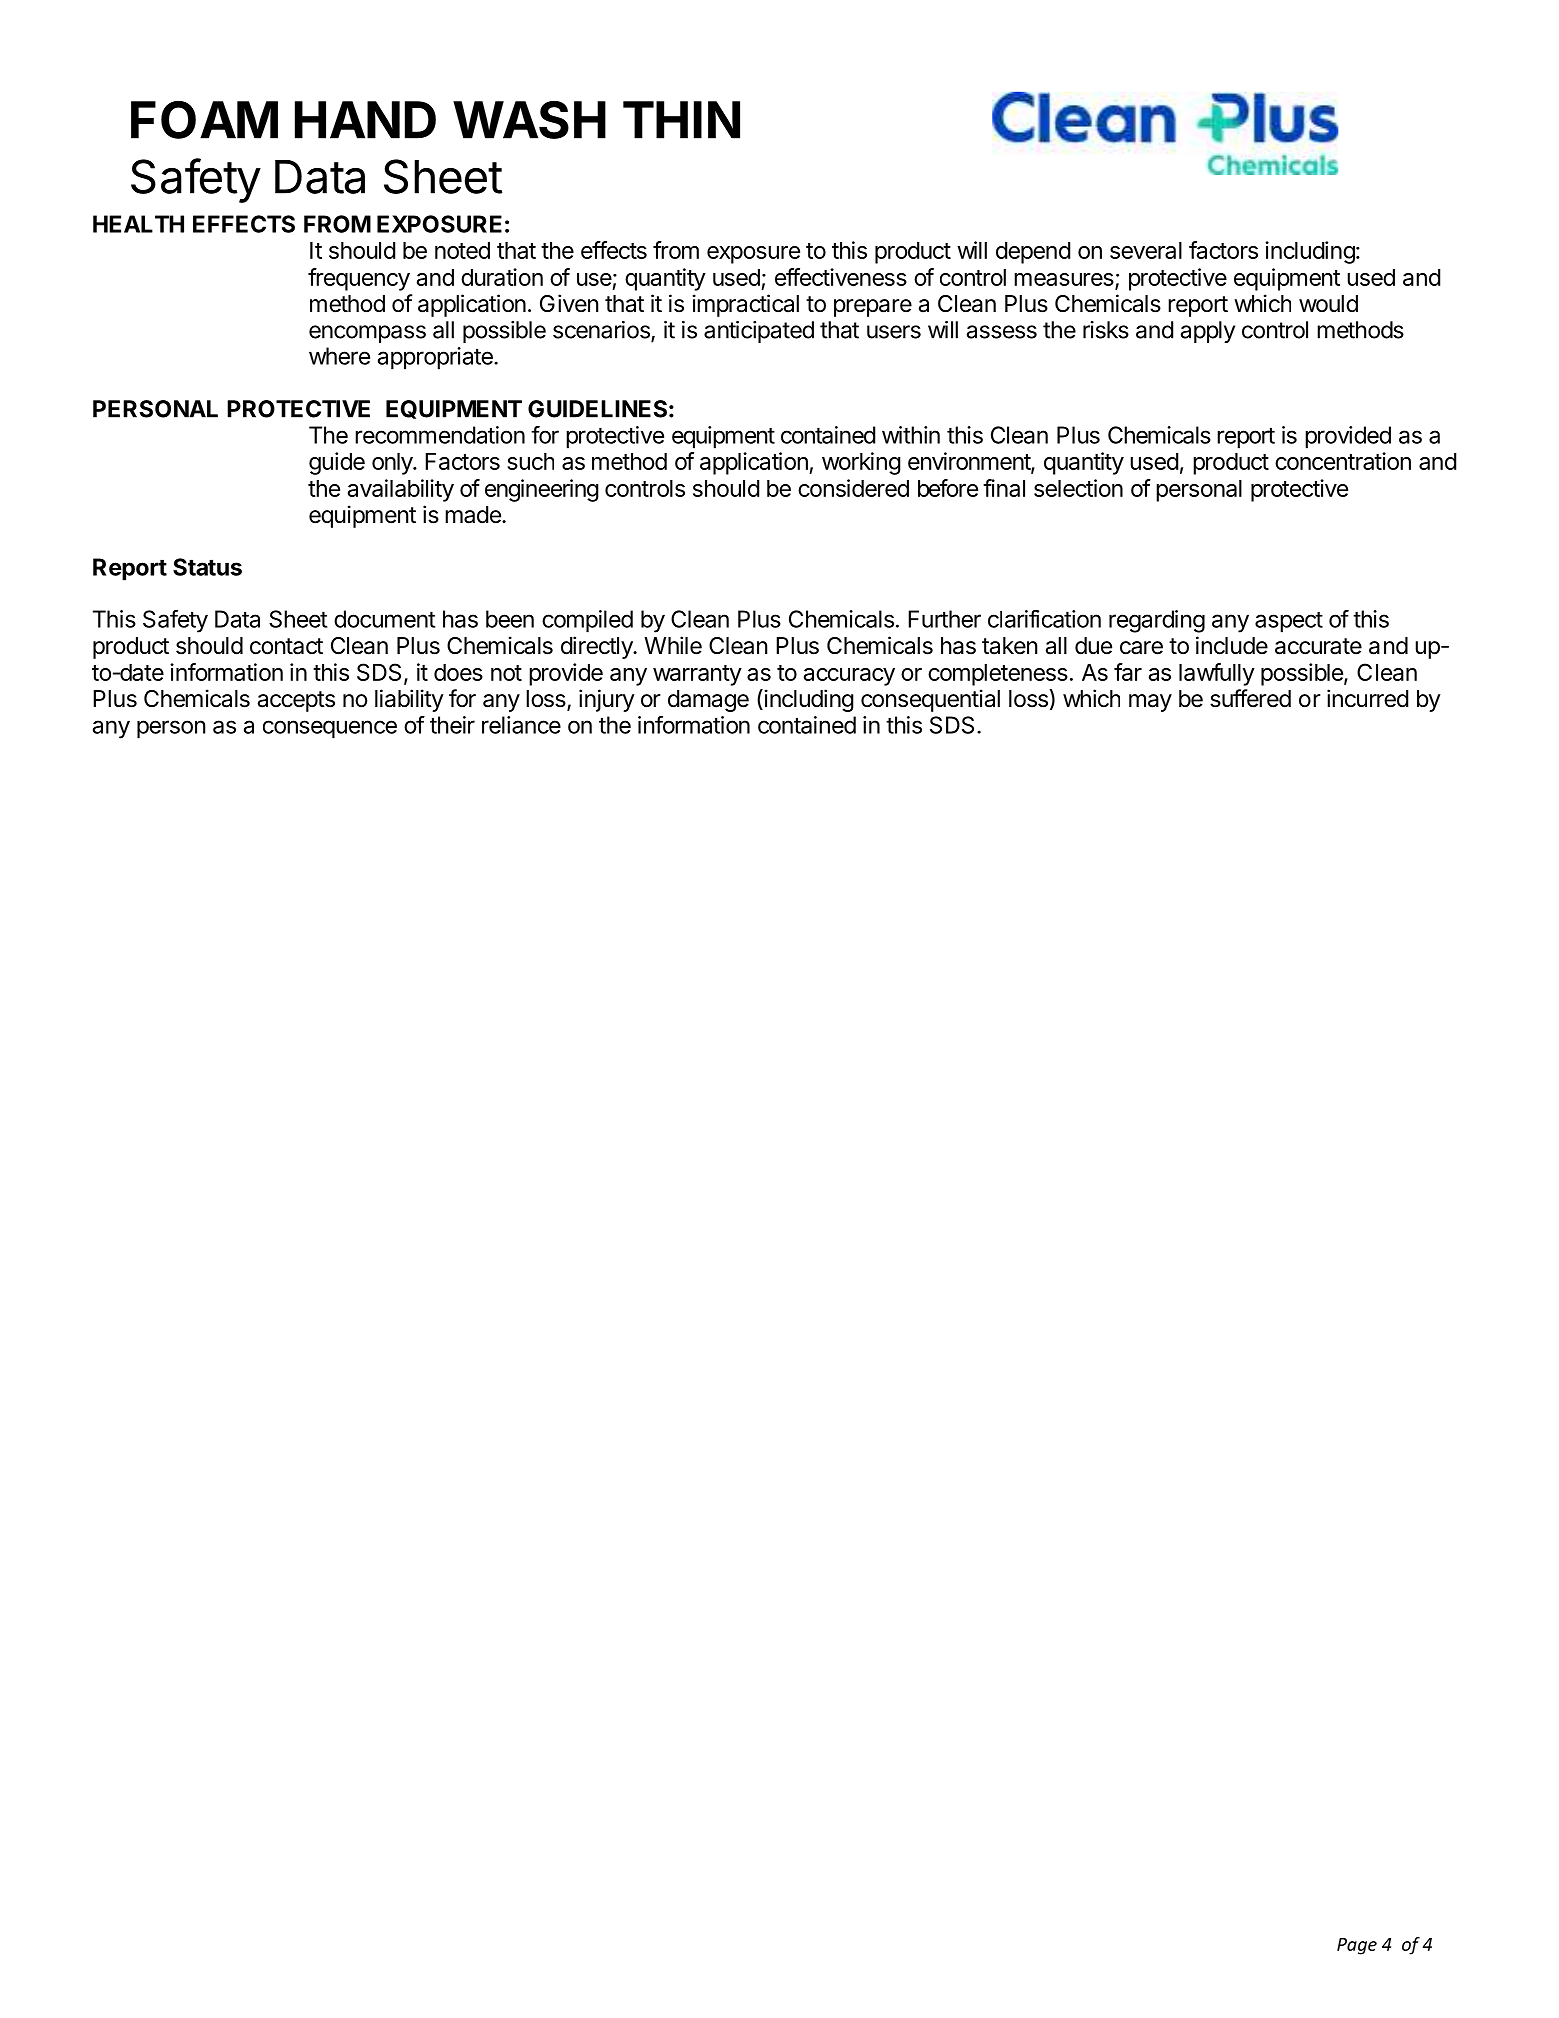 The height and width of the image is (2018, 1559). I want to click on damage, so click(708, 701).
